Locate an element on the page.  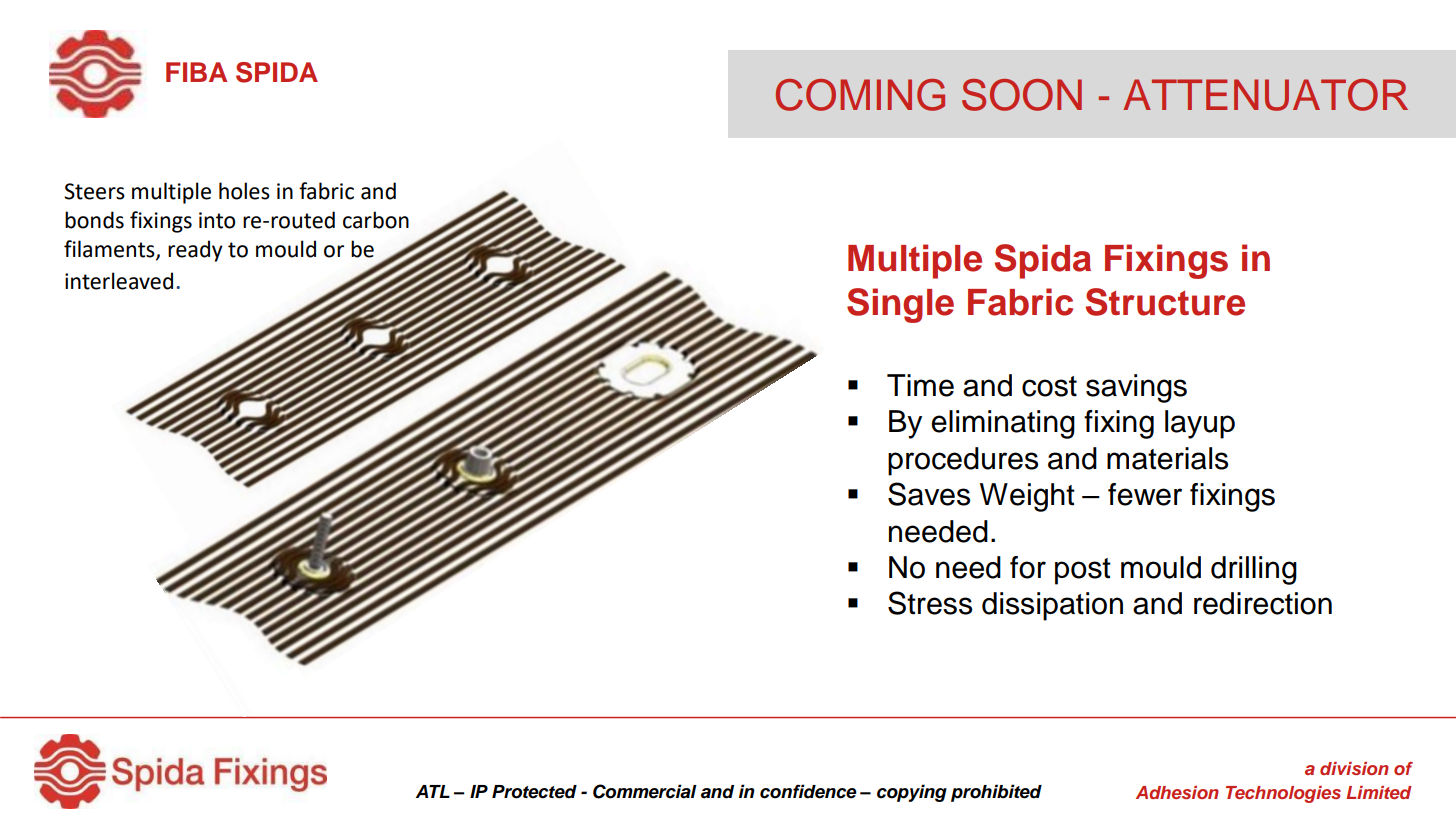
procedures is located at coordinates (963, 461).
